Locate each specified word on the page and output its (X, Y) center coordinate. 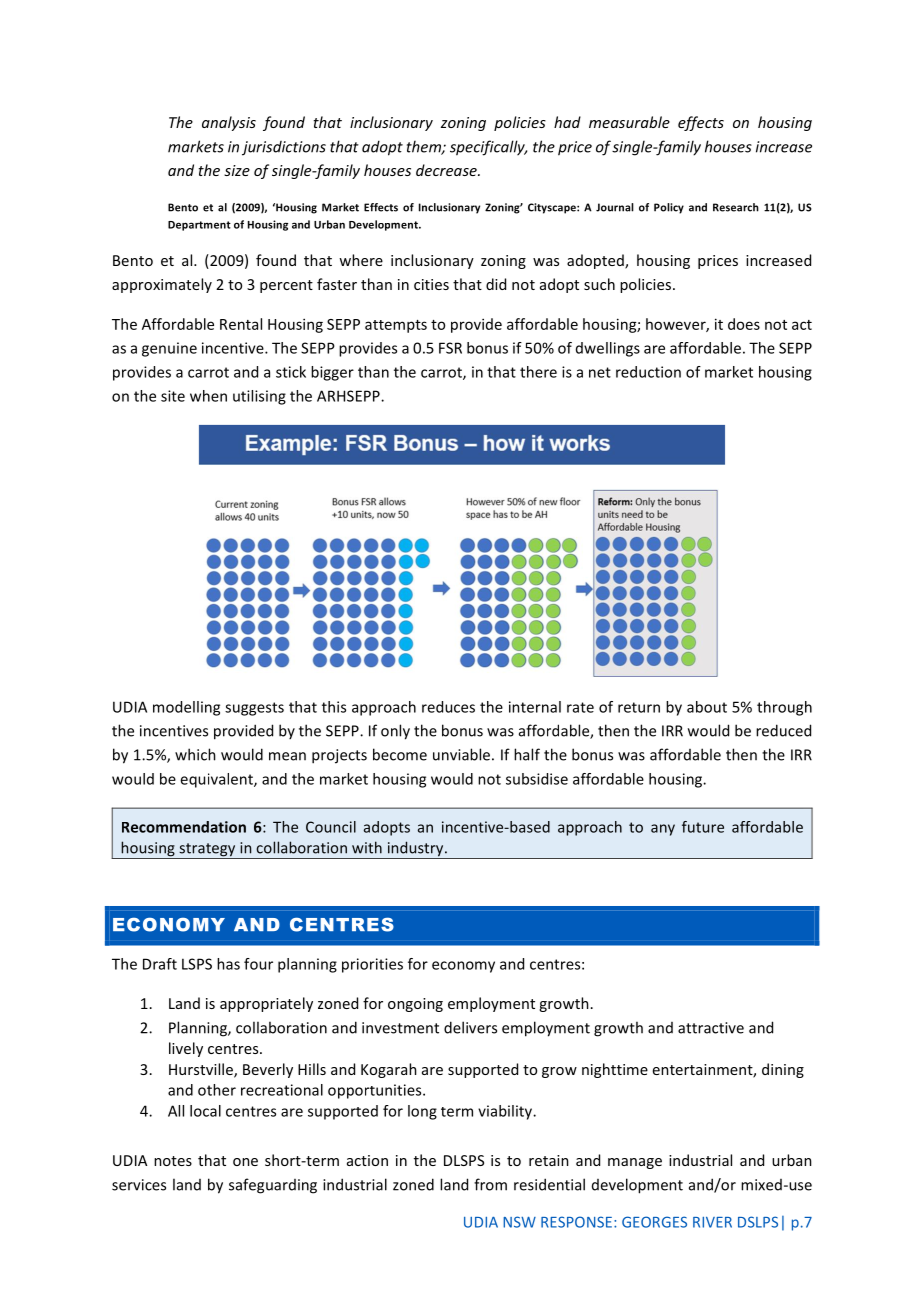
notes (173, 1161)
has (228, 964)
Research (736, 207)
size (237, 170)
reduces (448, 707)
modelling (186, 708)
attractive (711, 1028)
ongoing (415, 1005)
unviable (461, 754)
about (707, 707)
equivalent (217, 780)
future (703, 827)
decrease (447, 170)
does (744, 324)
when (208, 396)
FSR (450, 348)
